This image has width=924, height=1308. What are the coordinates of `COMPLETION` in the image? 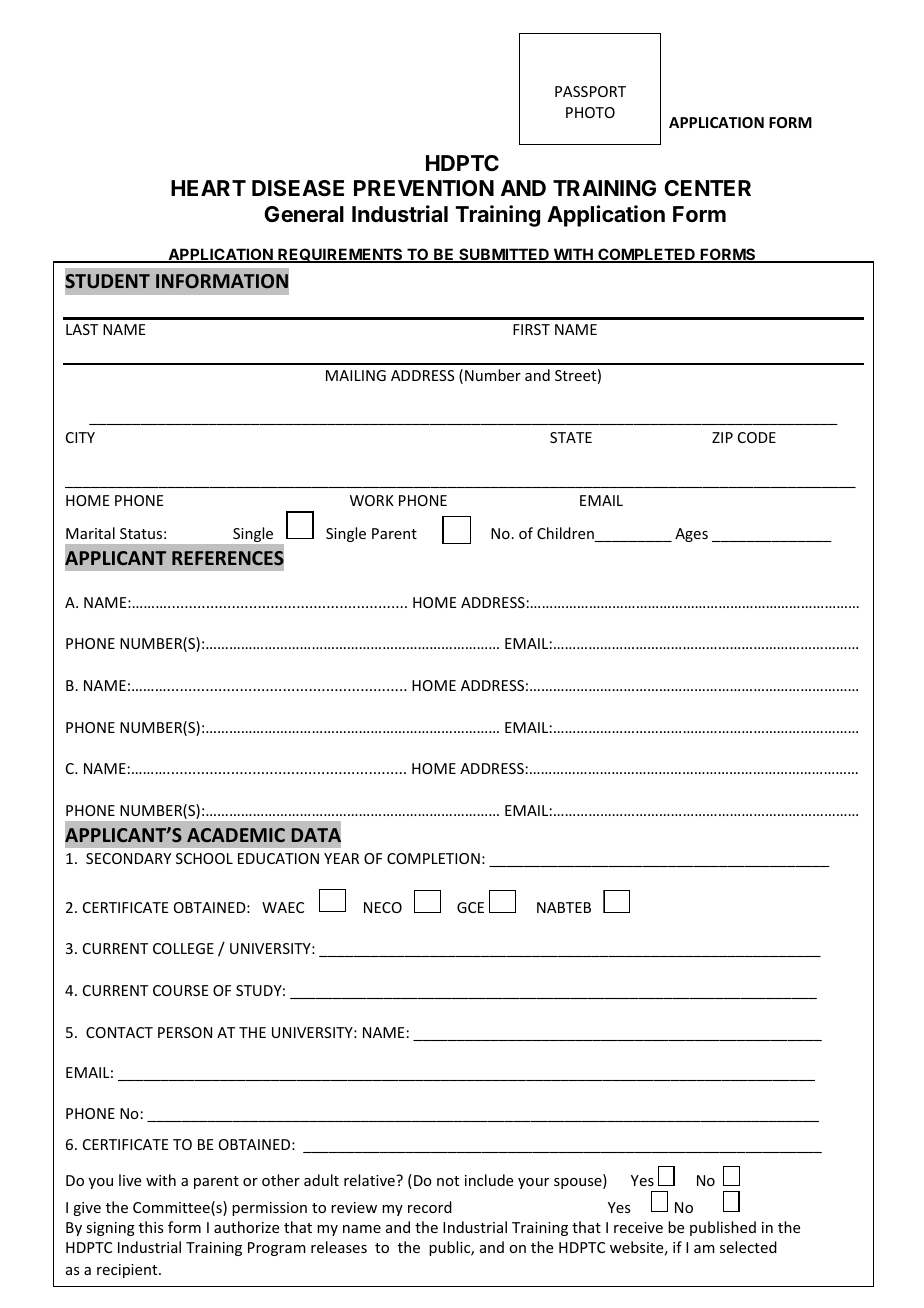 It's located at (433, 858).
